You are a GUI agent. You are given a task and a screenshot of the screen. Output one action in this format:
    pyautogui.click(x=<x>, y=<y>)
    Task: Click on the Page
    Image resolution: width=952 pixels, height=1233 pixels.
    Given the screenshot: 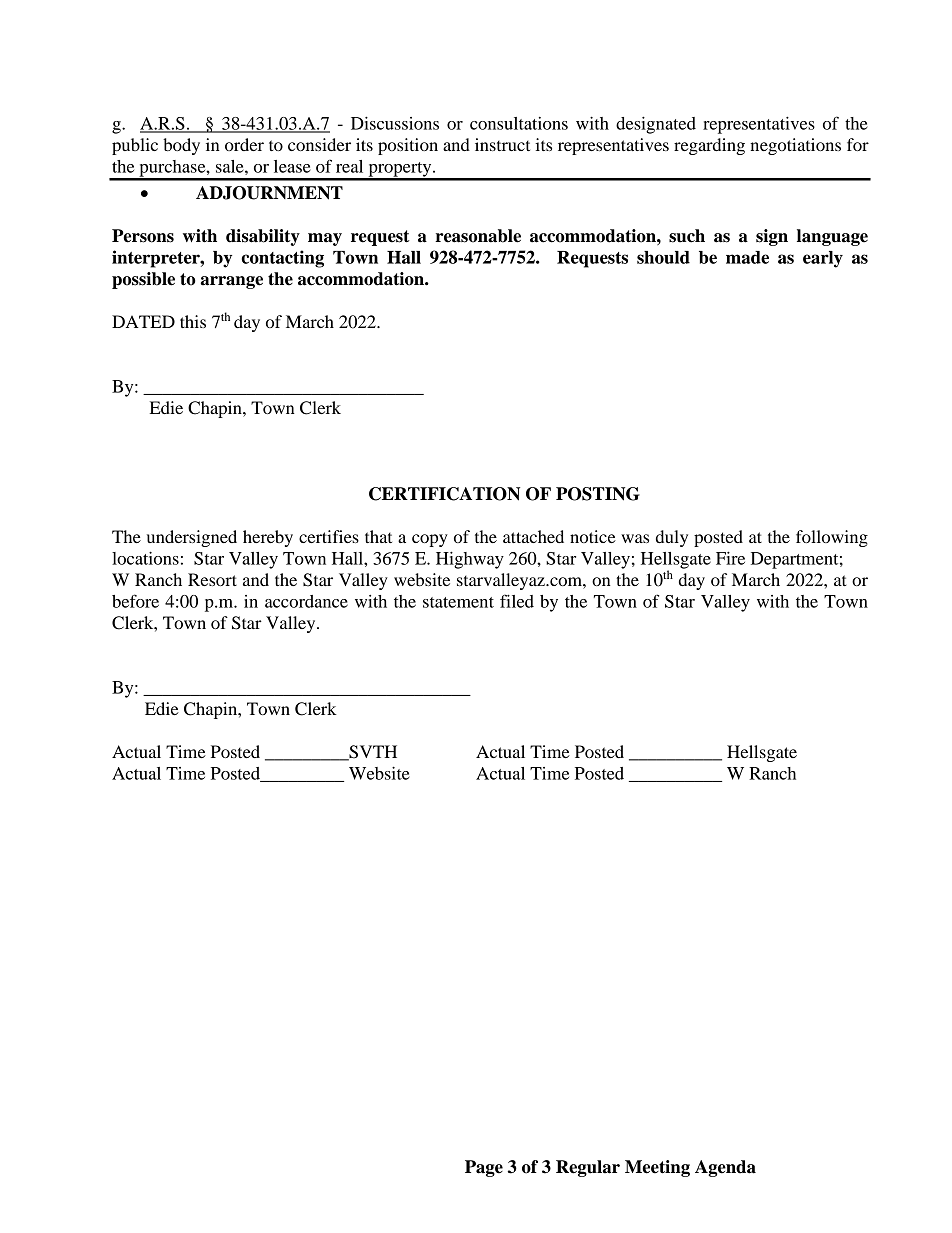 What is the action you would take?
    pyautogui.click(x=484, y=1168)
